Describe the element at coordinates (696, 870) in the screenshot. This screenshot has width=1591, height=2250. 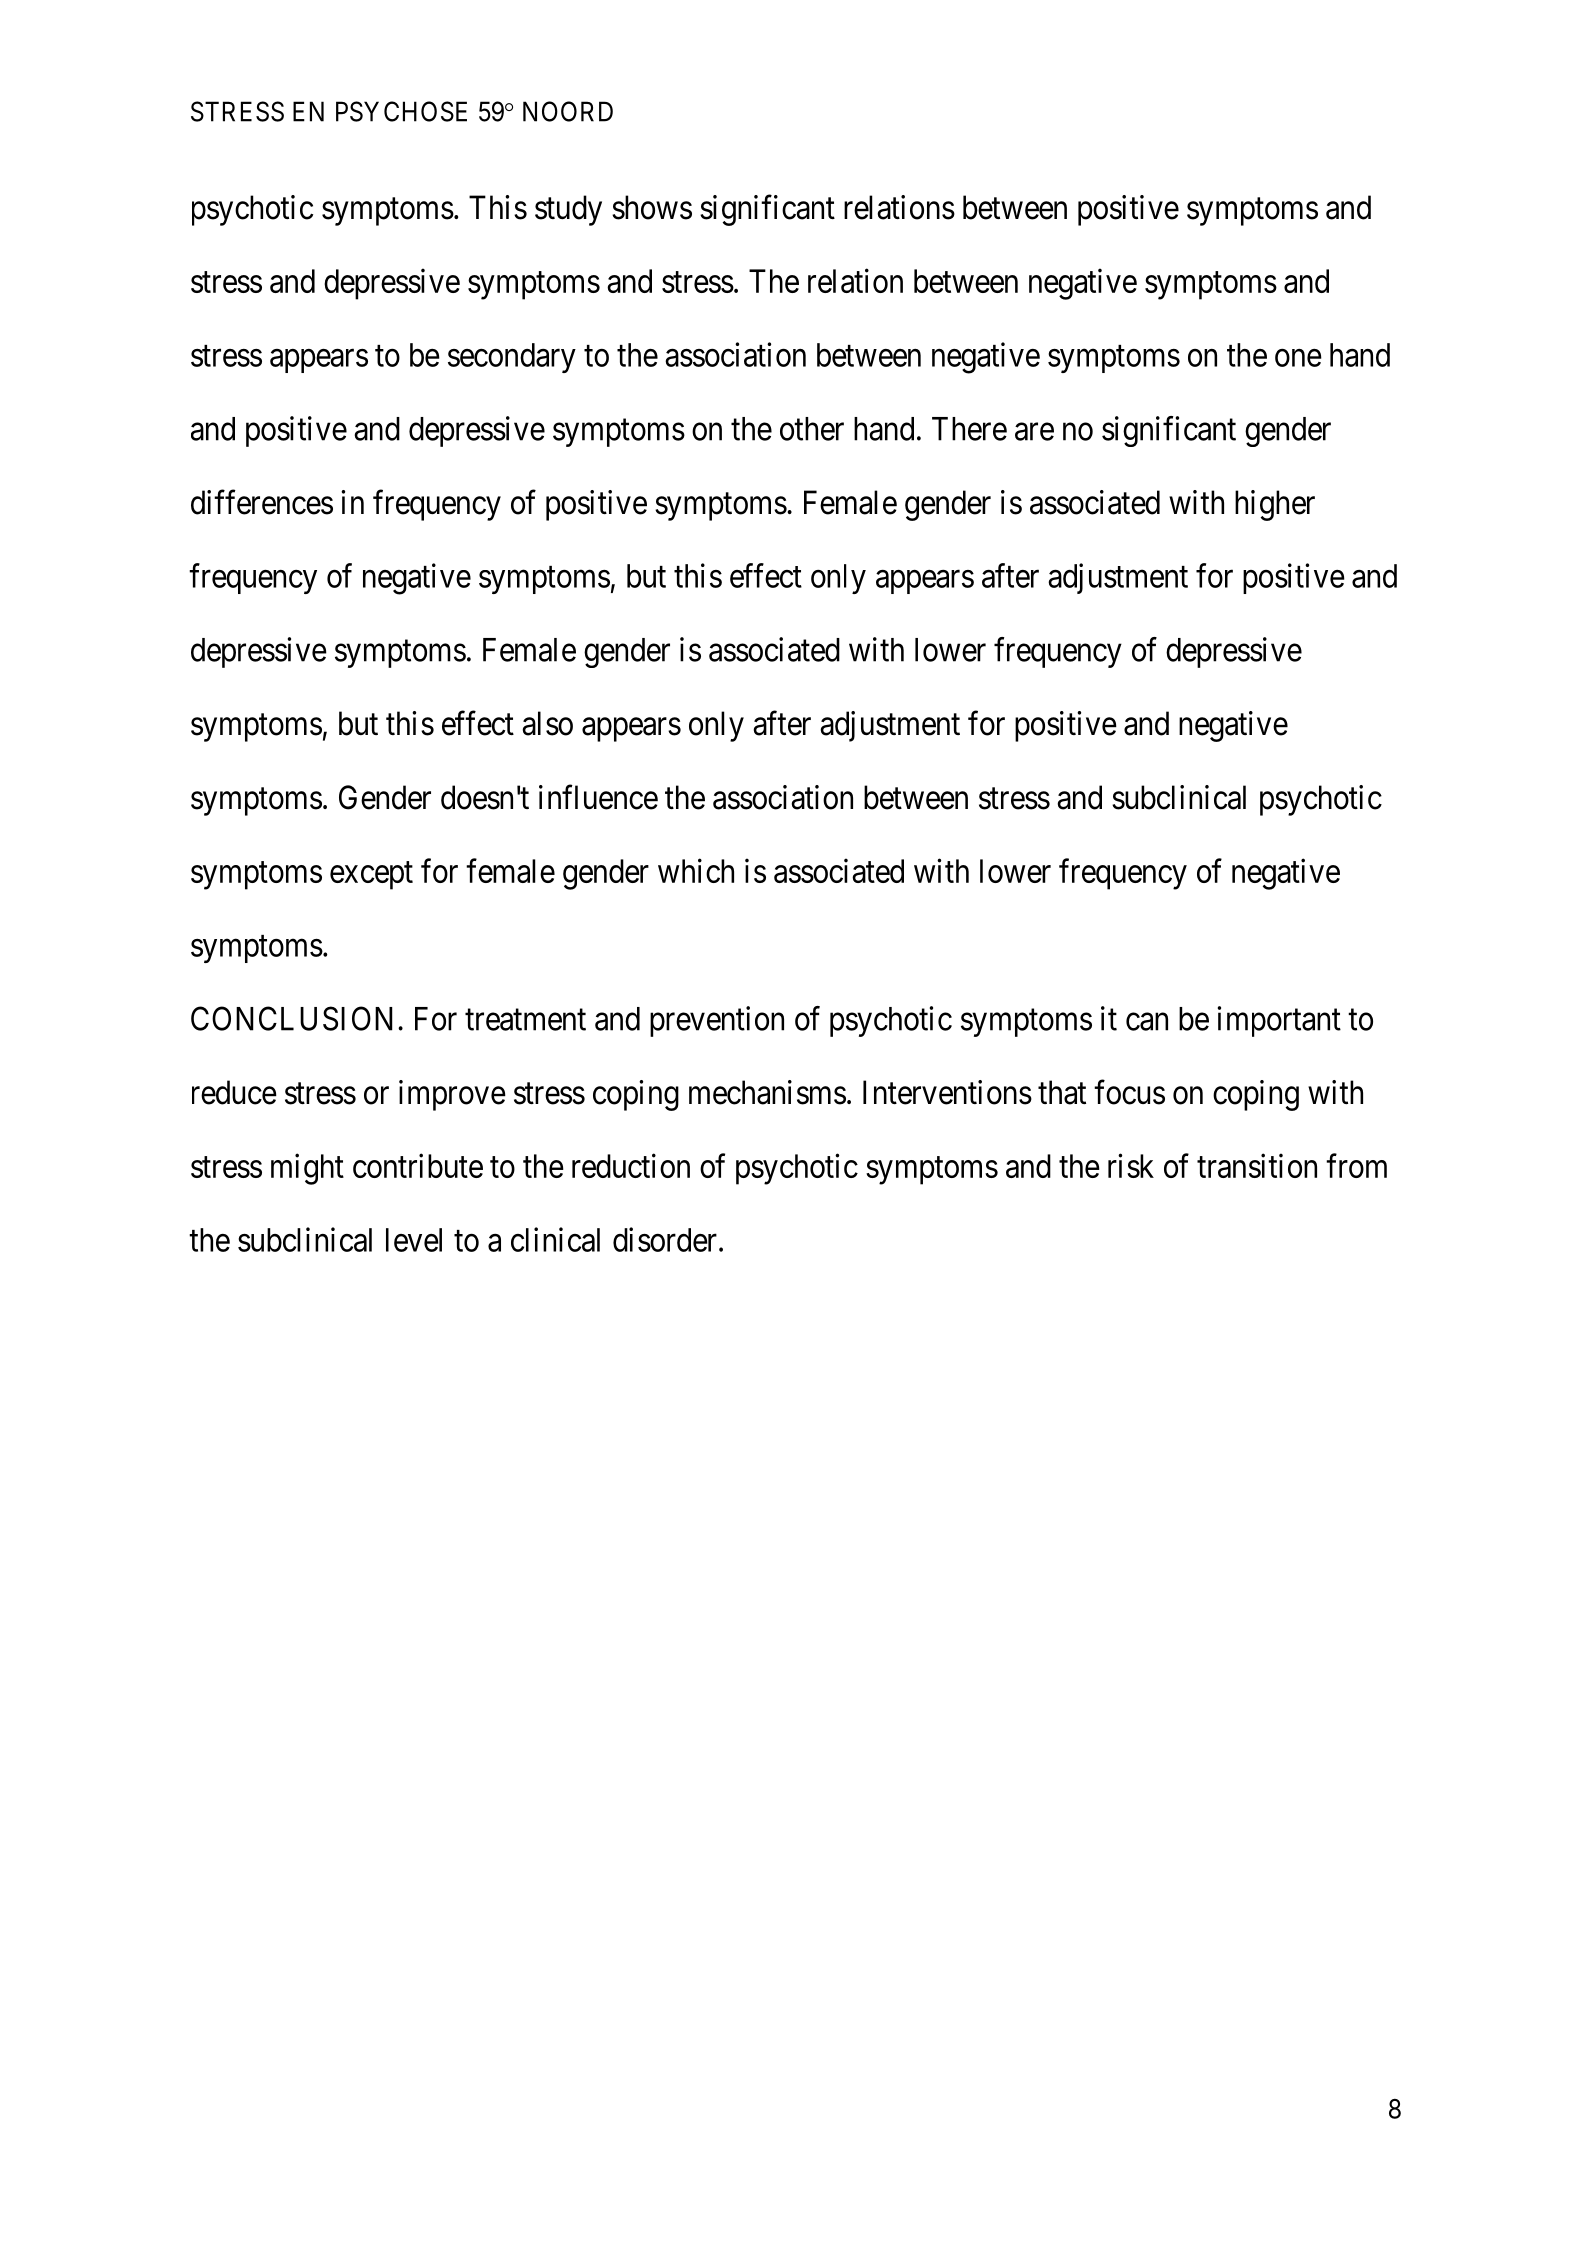
I see `which` at that location.
